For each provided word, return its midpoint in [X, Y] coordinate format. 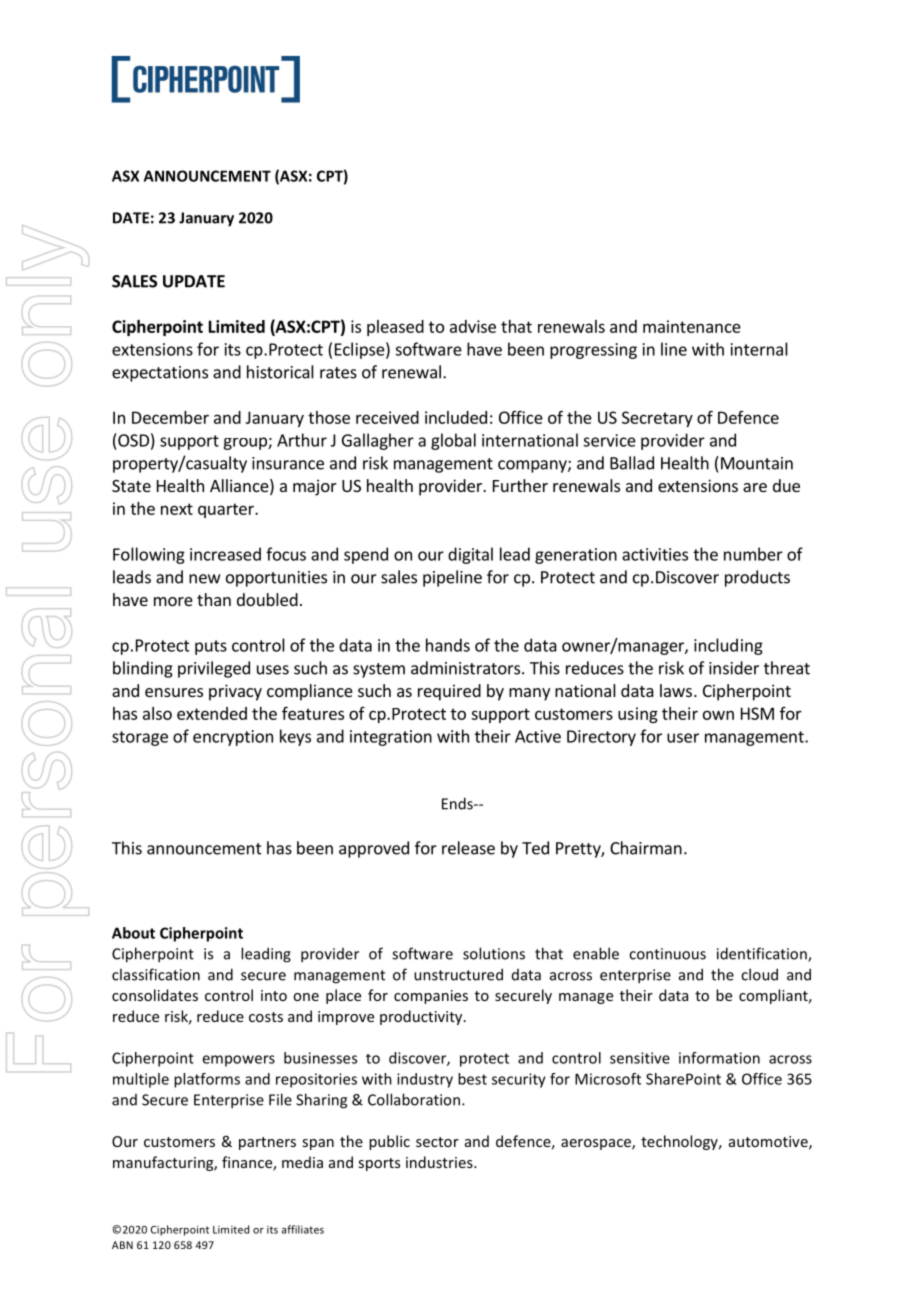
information [719, 1058]
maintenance [692, 326]
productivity [422, 1017]
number [753, 554]
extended [212, 713]
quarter [227, 510]
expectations [160, 374]
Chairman [646, 848]
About [133, 933]
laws [676, 690]
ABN [122, 1245]
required [449, 692]
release [468, 848]
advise [473, 326]
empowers [238, 1061]
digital [470, 555]
